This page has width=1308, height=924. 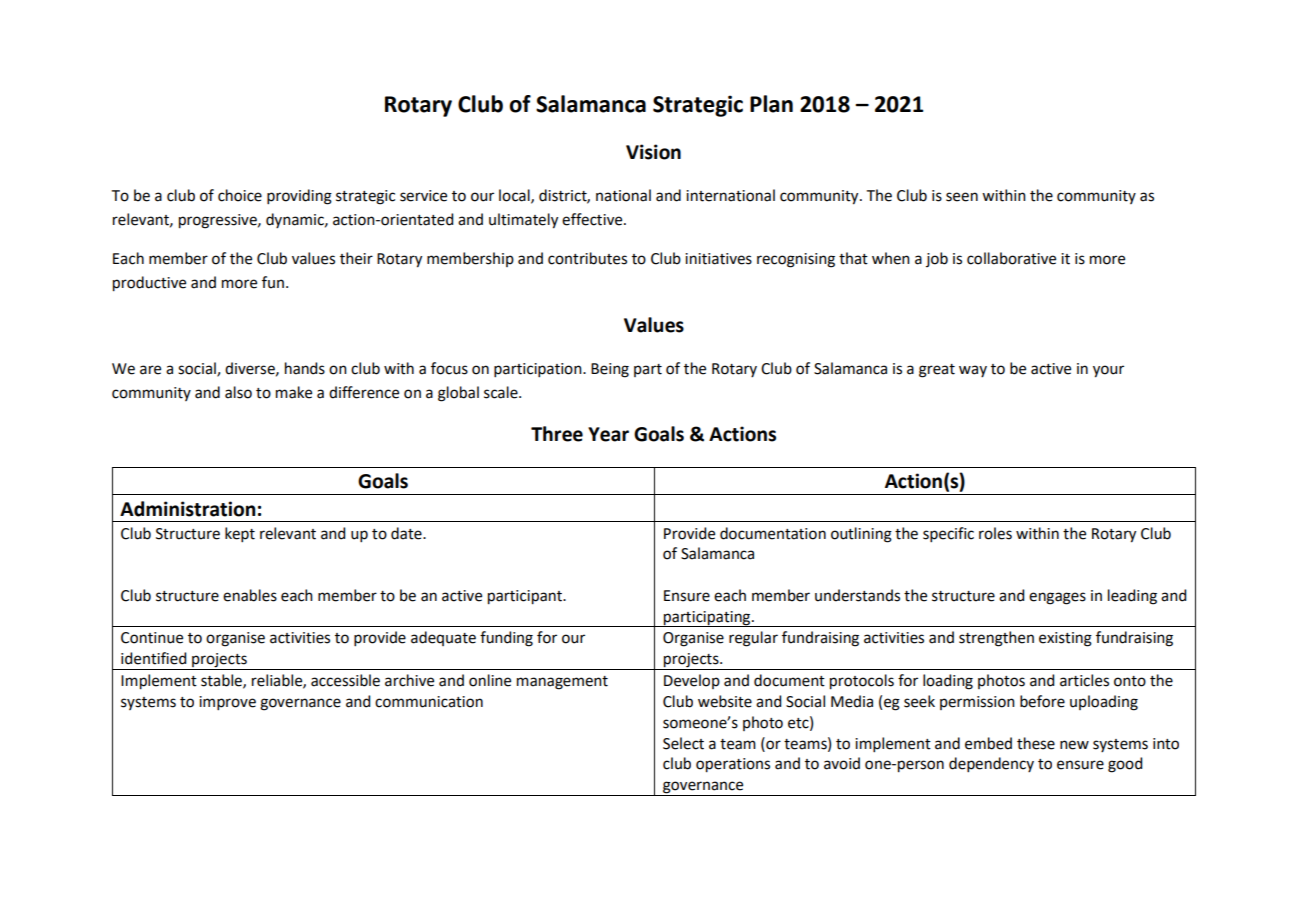 What do you see at coordinates (305, 368) in the page?
I see `hands` at bounding box center [305, 368].
